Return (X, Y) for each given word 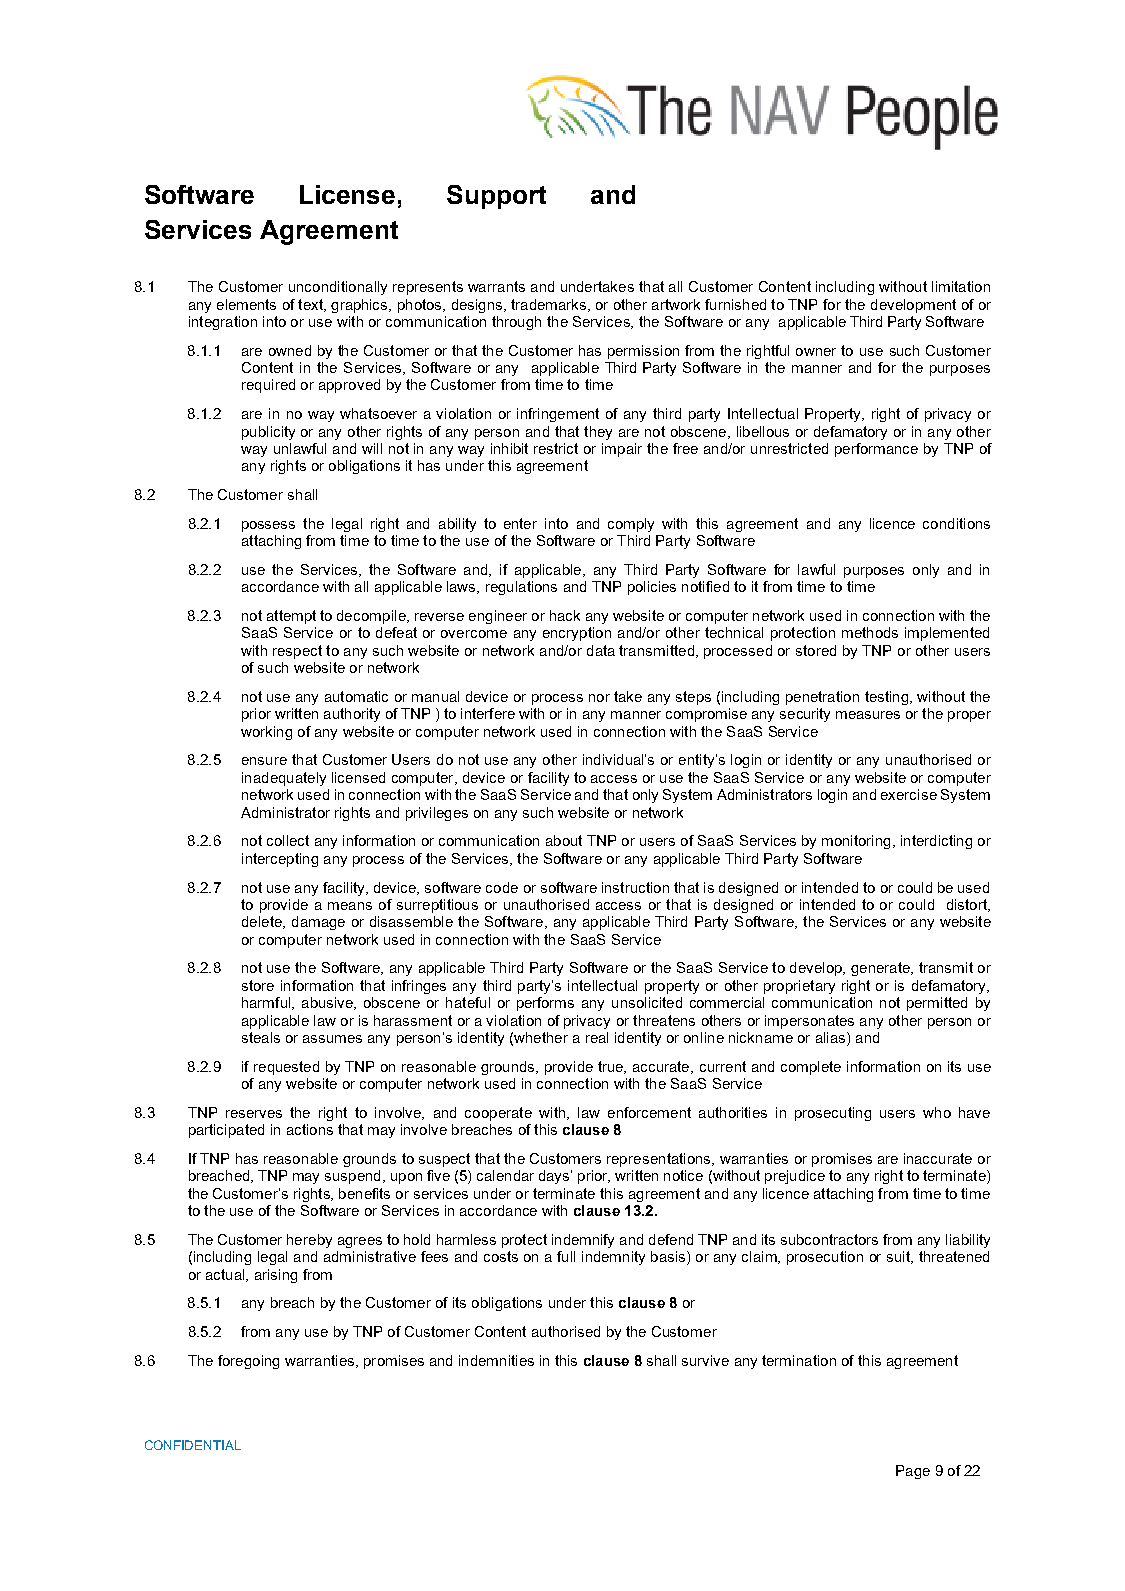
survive (705, 1360)
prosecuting (833, 1114)
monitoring (856, 842)
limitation (961, 286)
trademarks (550, 305)
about (564, 840)
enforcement (649, 1112)
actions (310, 1129)
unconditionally (338, 288)
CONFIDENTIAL (193, 1445)
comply (631, 525)
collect (288, 840)
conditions (956, 523)
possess (268, 526)
